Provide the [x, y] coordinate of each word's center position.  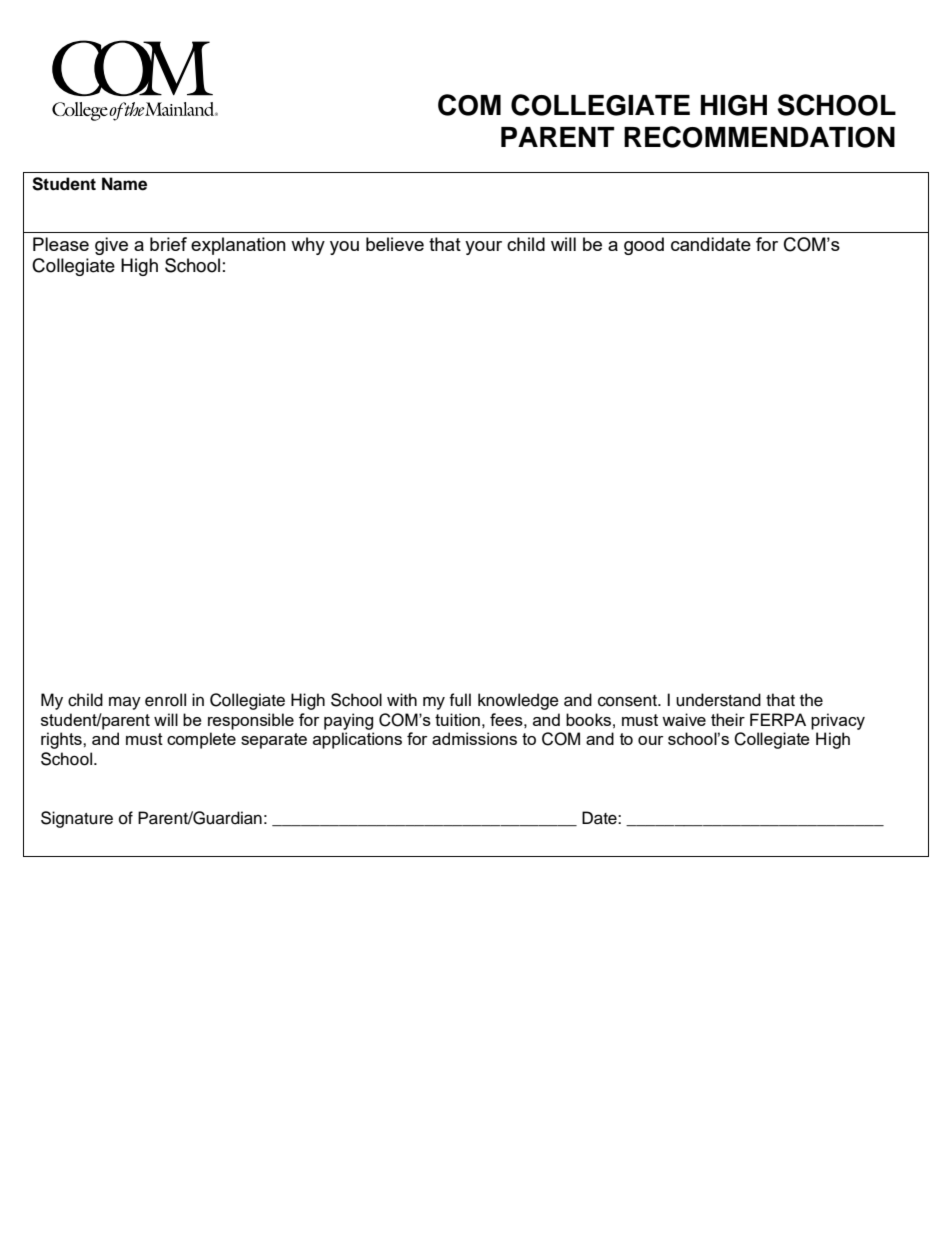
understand [718, 700]
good [644, 246]
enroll [165, 700]
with [402, 699]
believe [395, 244]
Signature [77, 819]
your [483, 248]
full [460, 700]
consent [628, 701]
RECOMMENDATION [759, 137]
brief [168, 244]
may [125, 703]
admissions [474, 738]
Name [124, 184]
